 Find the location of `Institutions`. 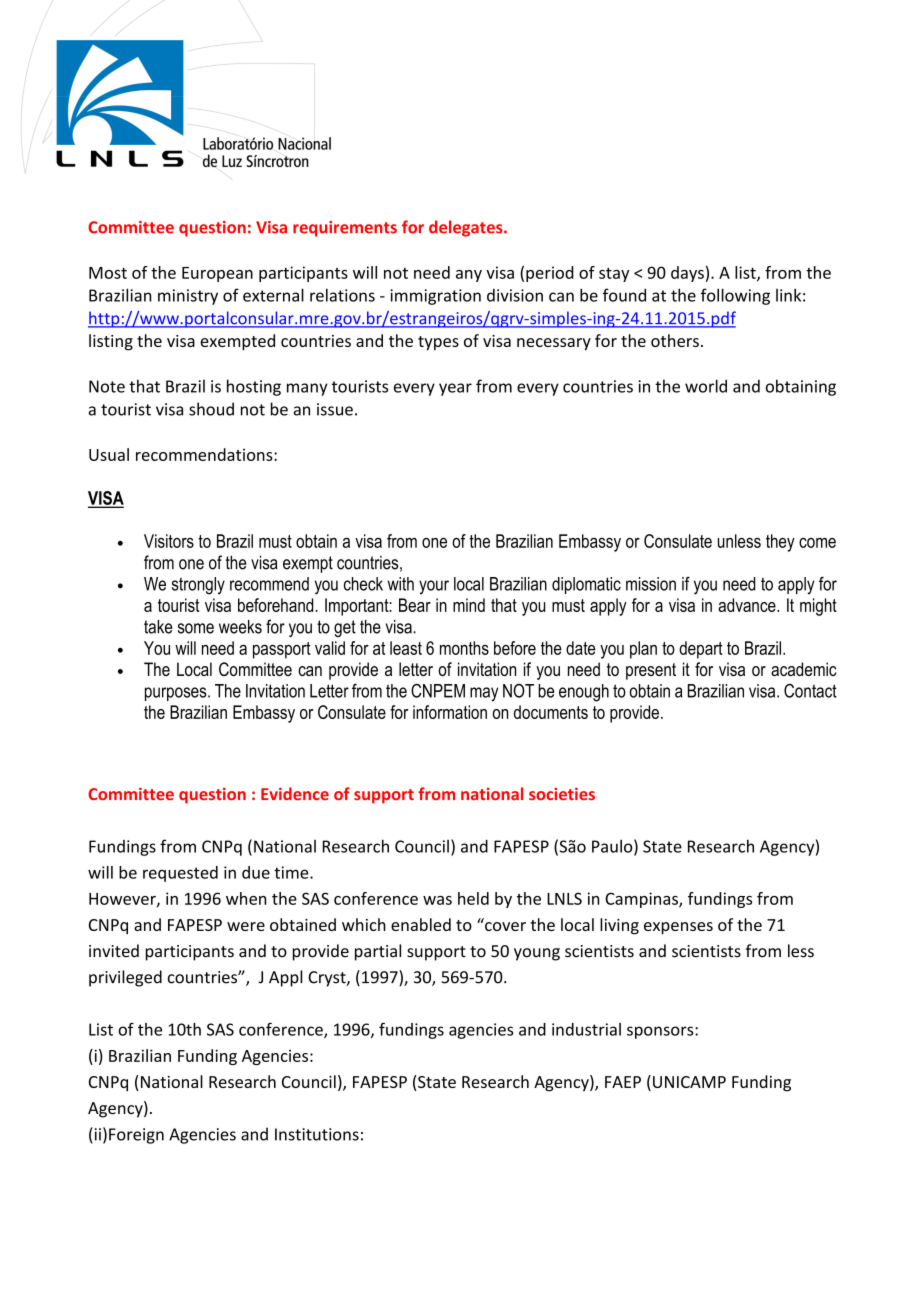

Institutions is located at coordinates (317, 1134).
